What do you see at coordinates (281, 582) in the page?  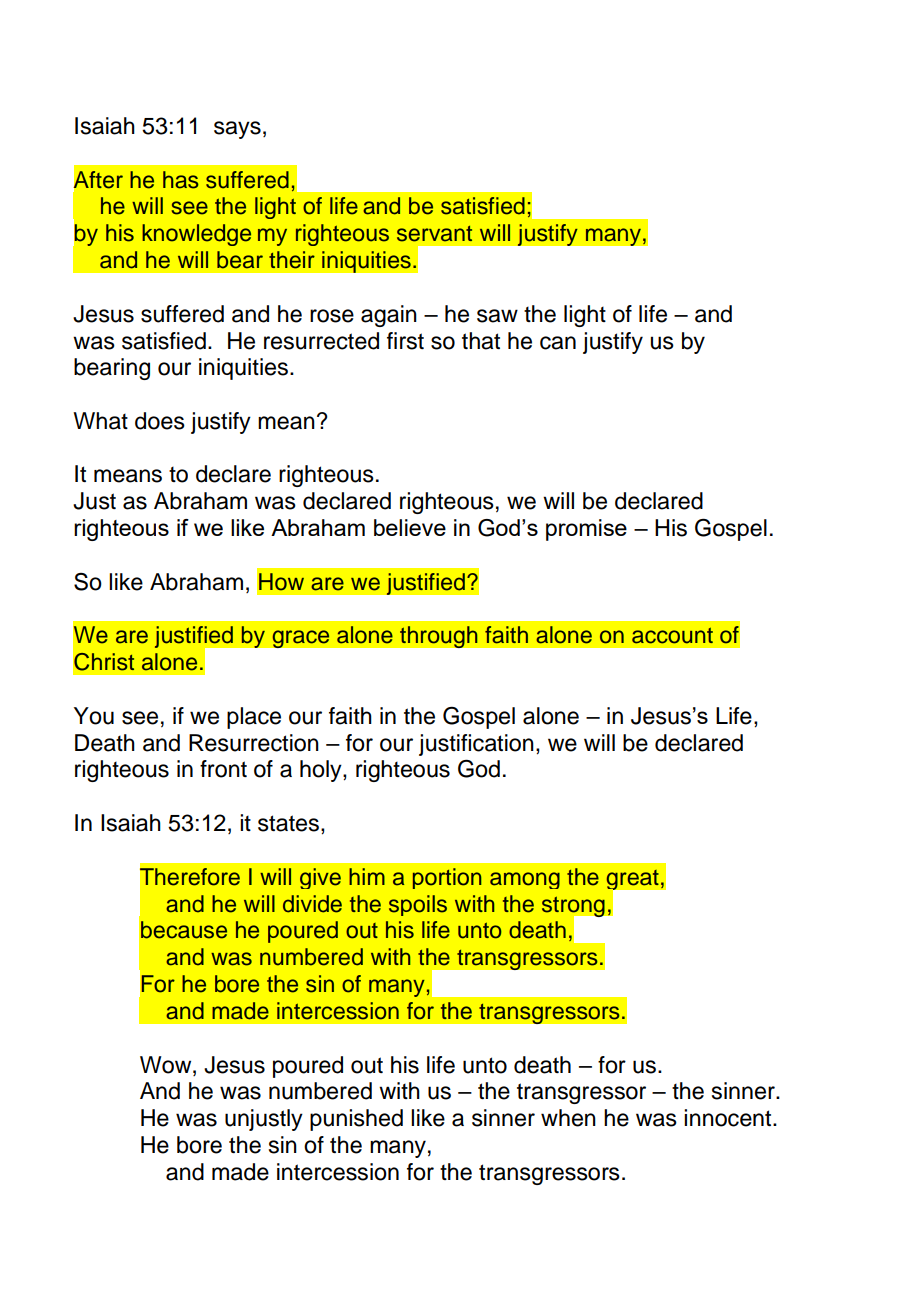 I see `How` at bounding box center [281, 582].
